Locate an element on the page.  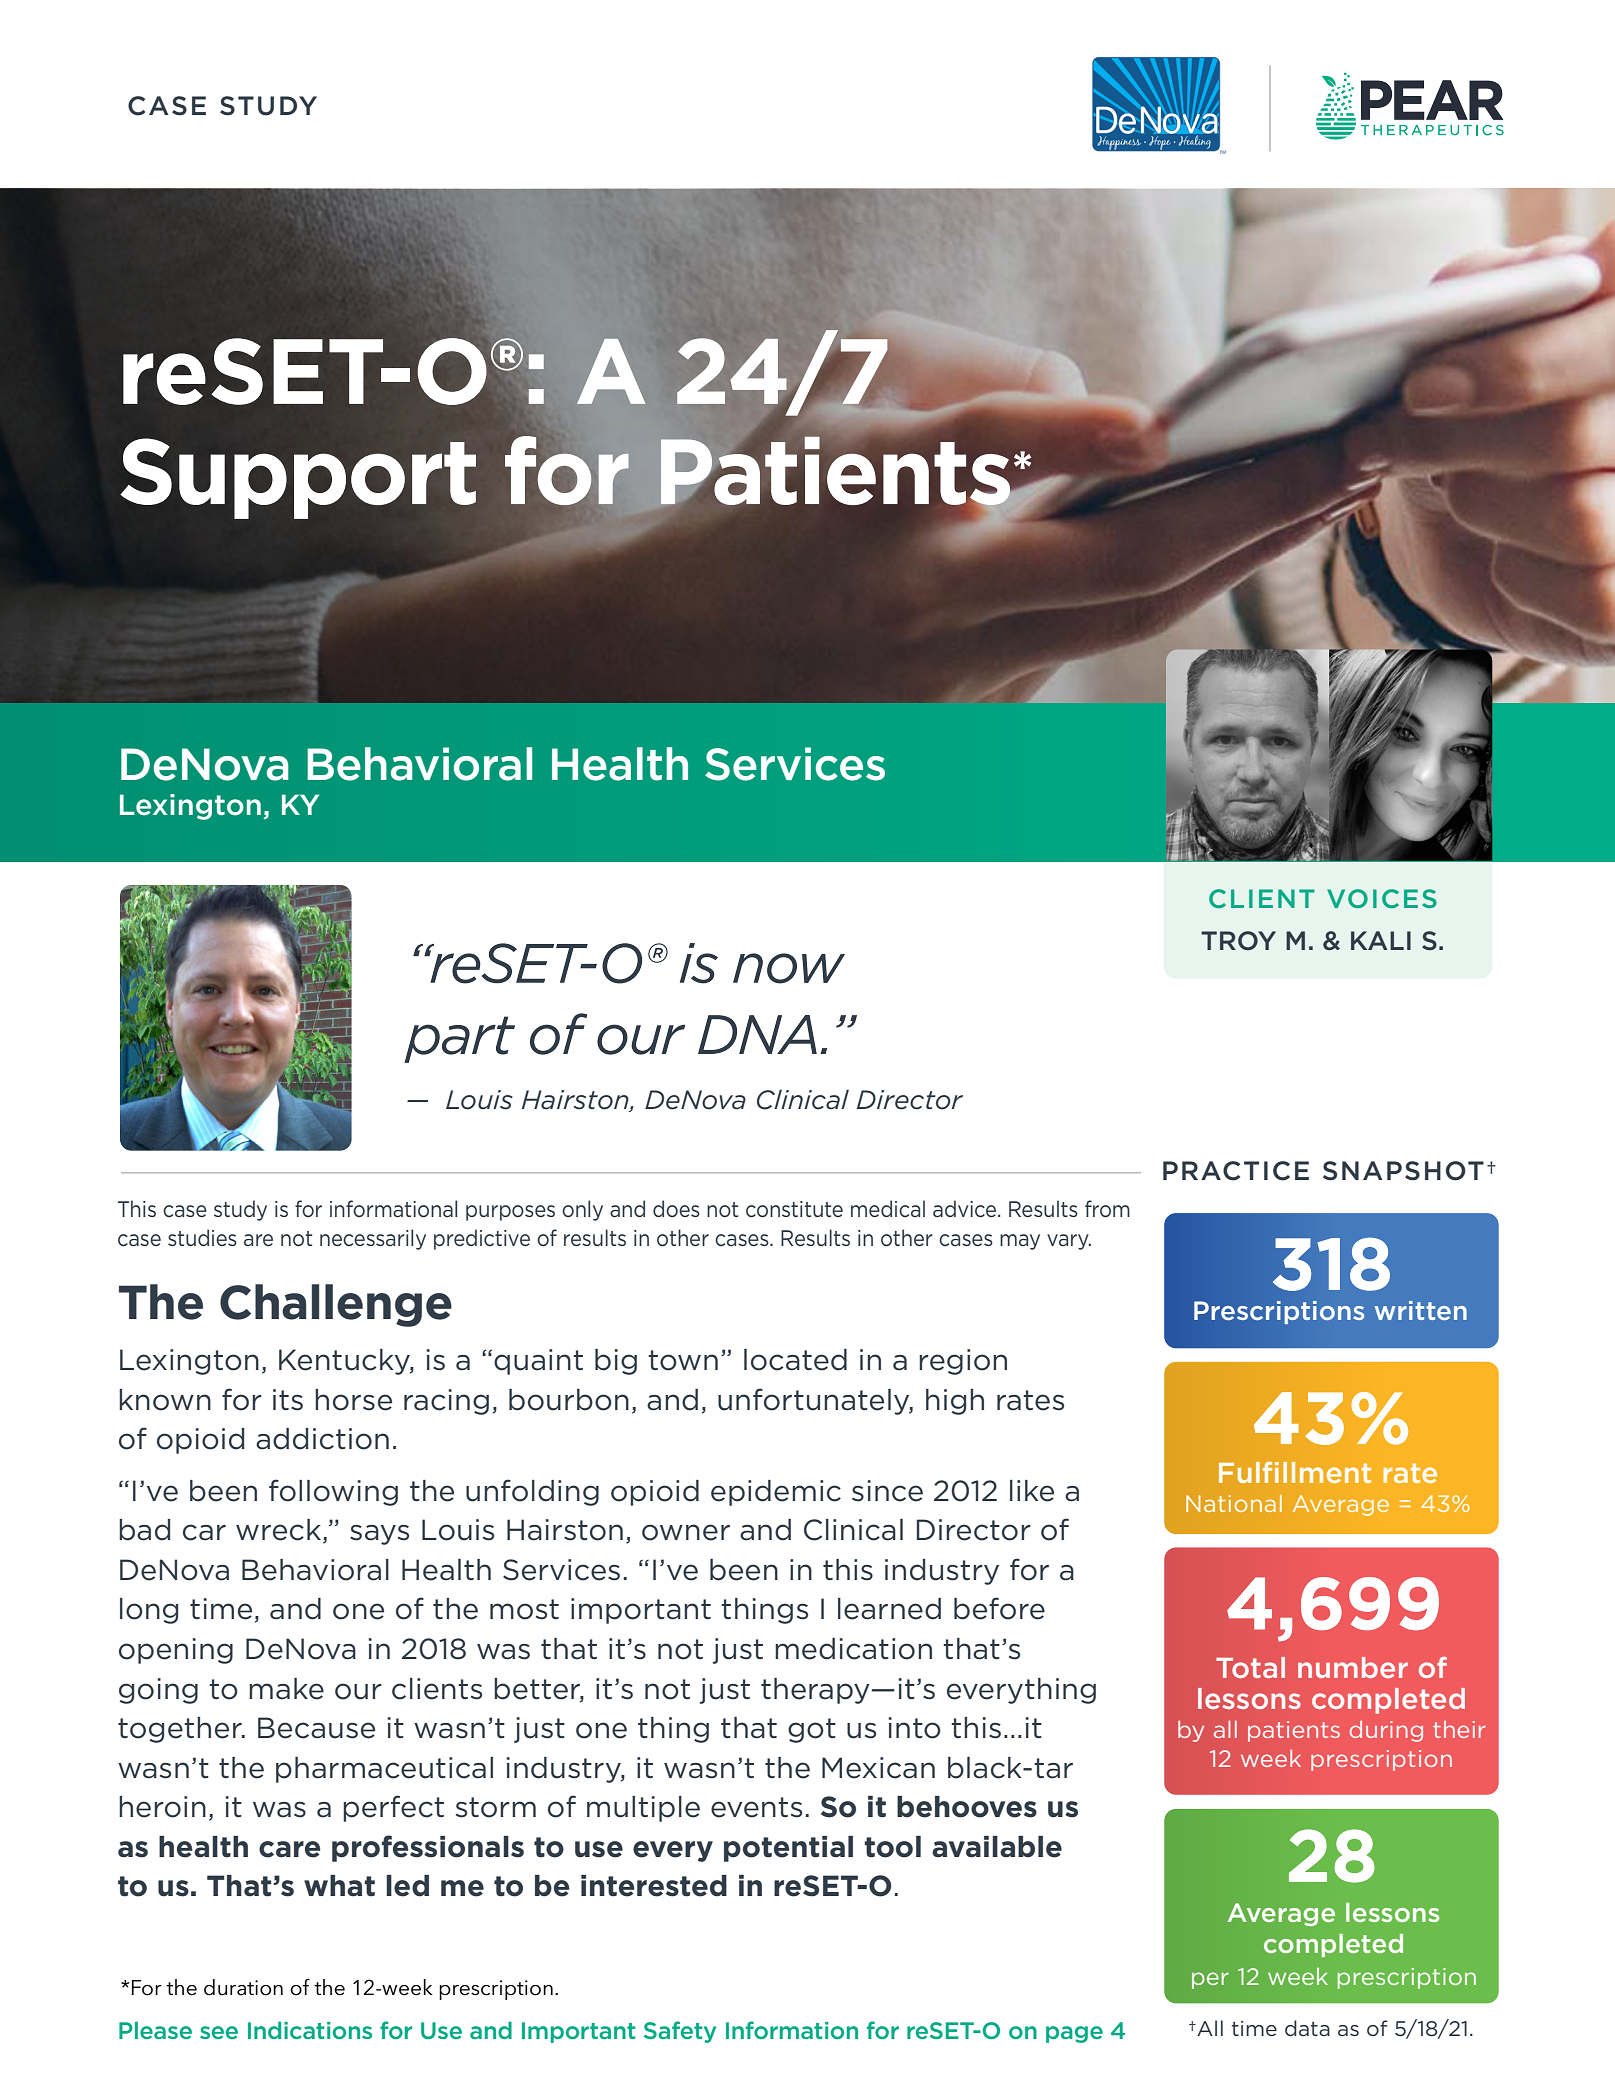
duration is located at coordinates (243, 1987).
